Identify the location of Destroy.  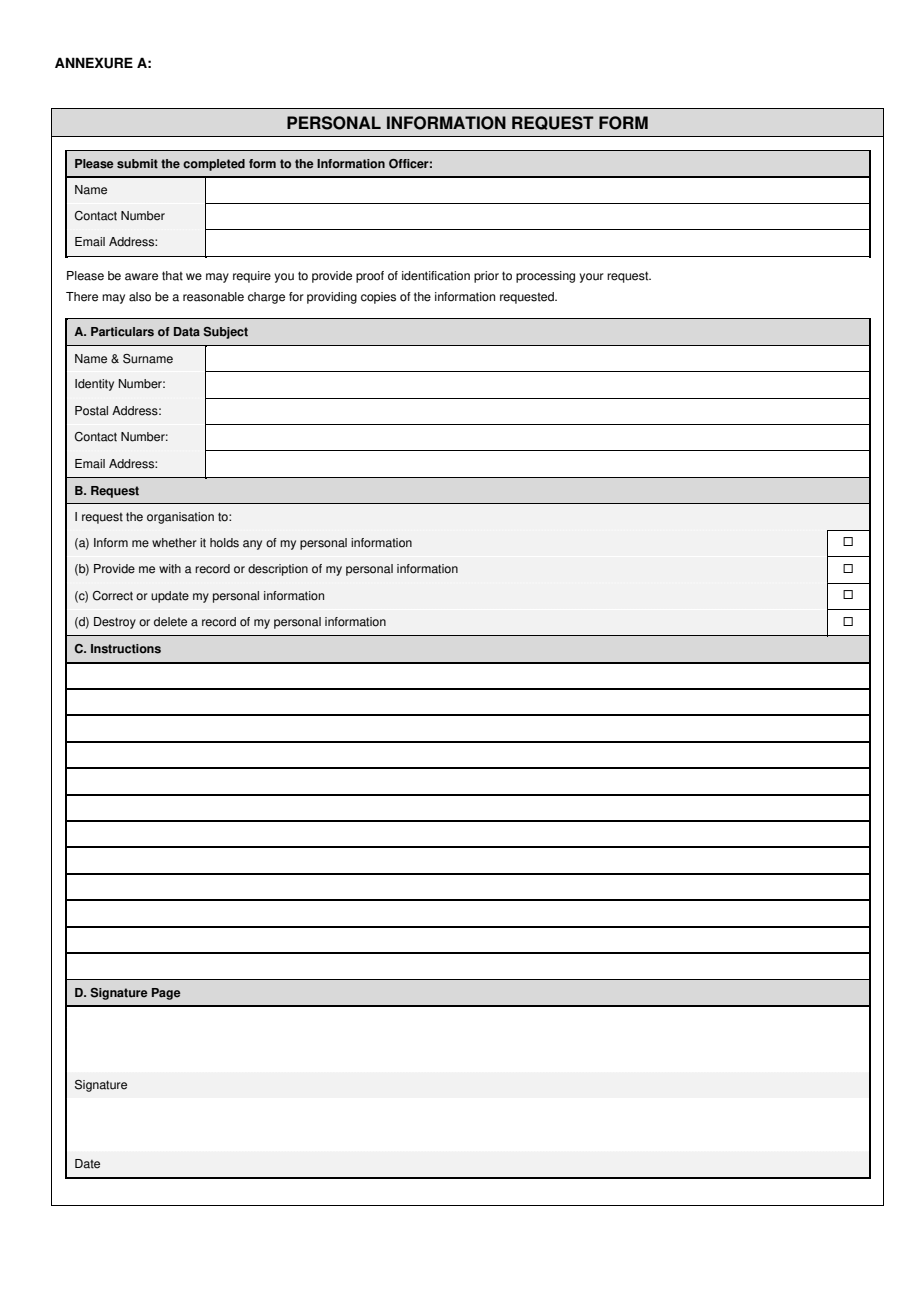
(115, 623).
